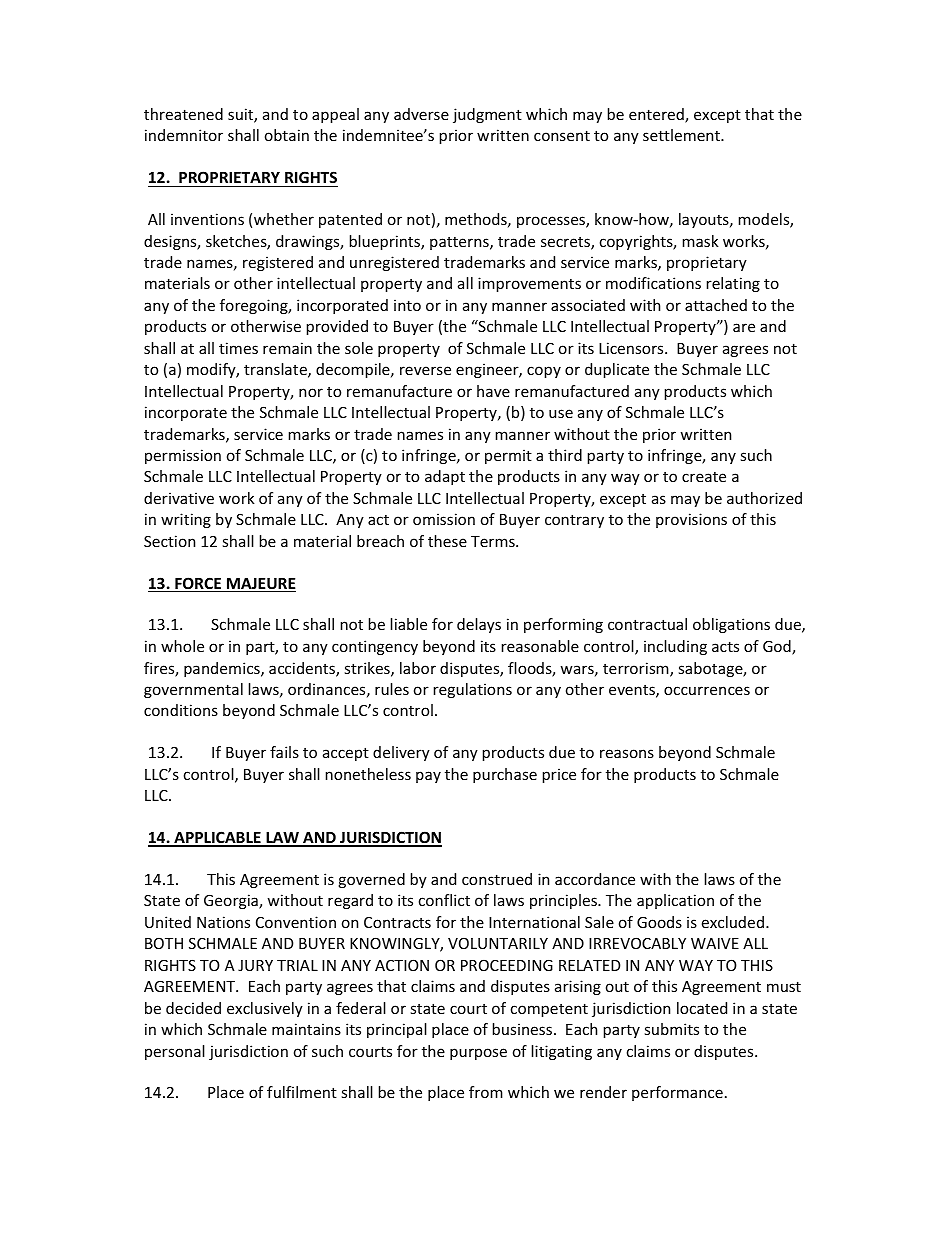 This document has height=1233, width=952. I want to click on MAJEURE, so click(260, 585).
